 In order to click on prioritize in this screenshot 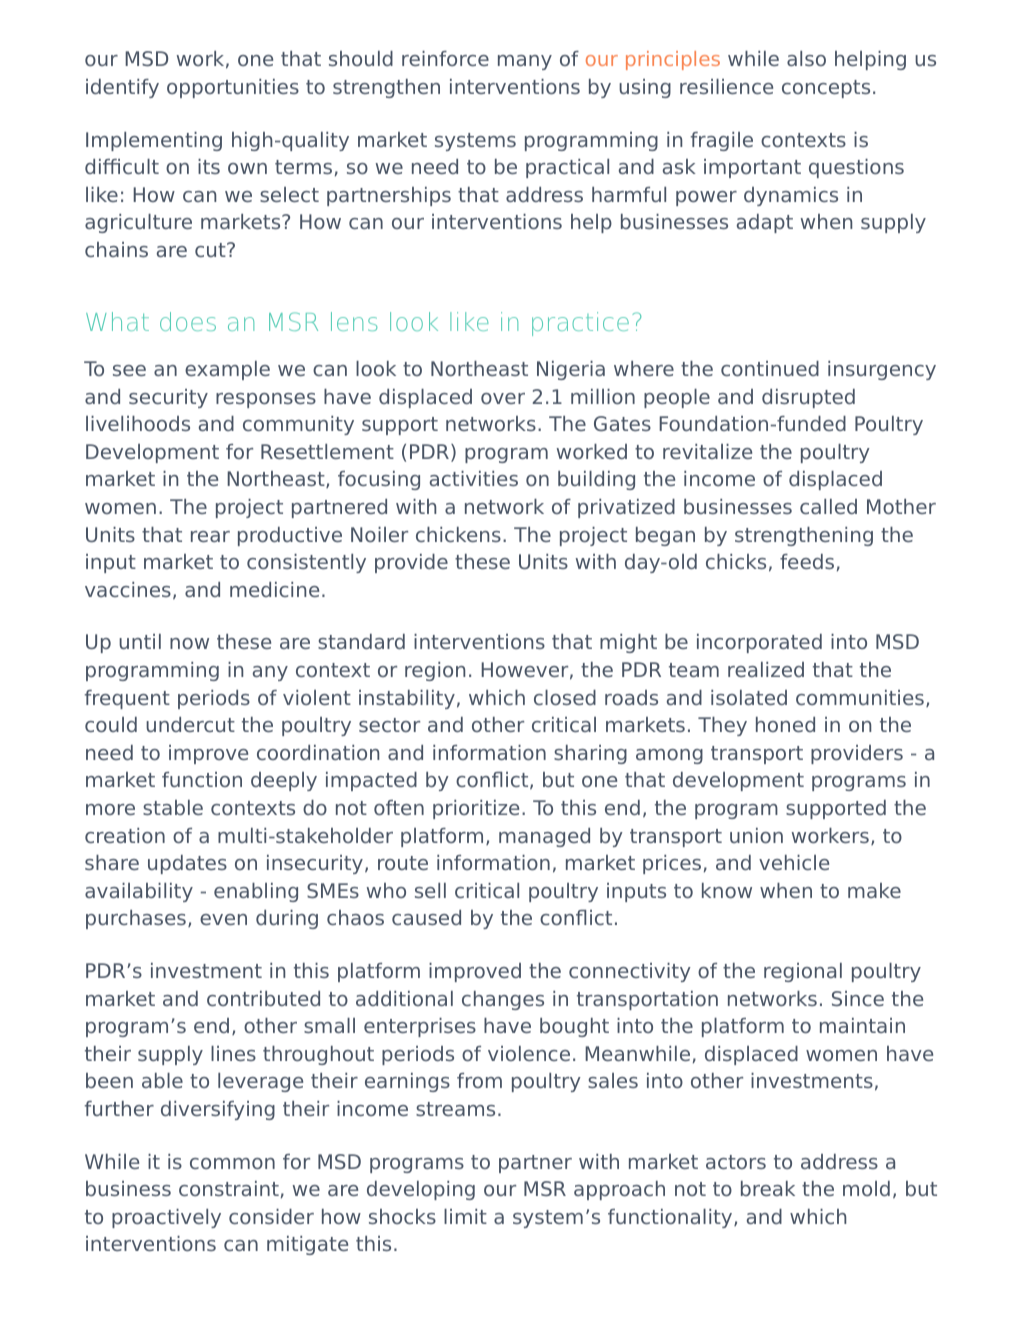, I will do `click(476, 809)`.
